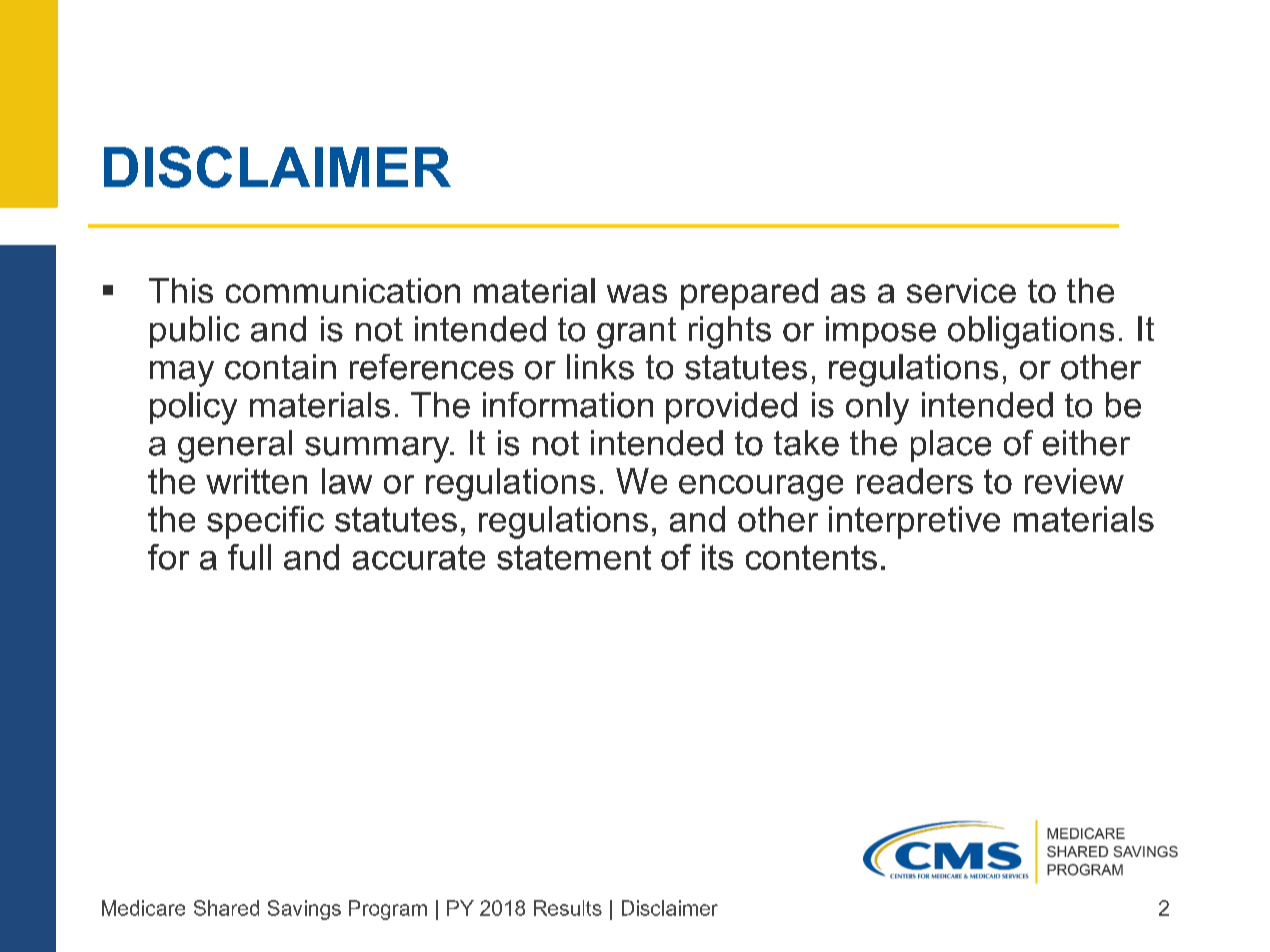 This screenshot has width=1270, height=952. Describe the element at coordinates (388, 910) in the screenshot. I see `Program` at that location.
